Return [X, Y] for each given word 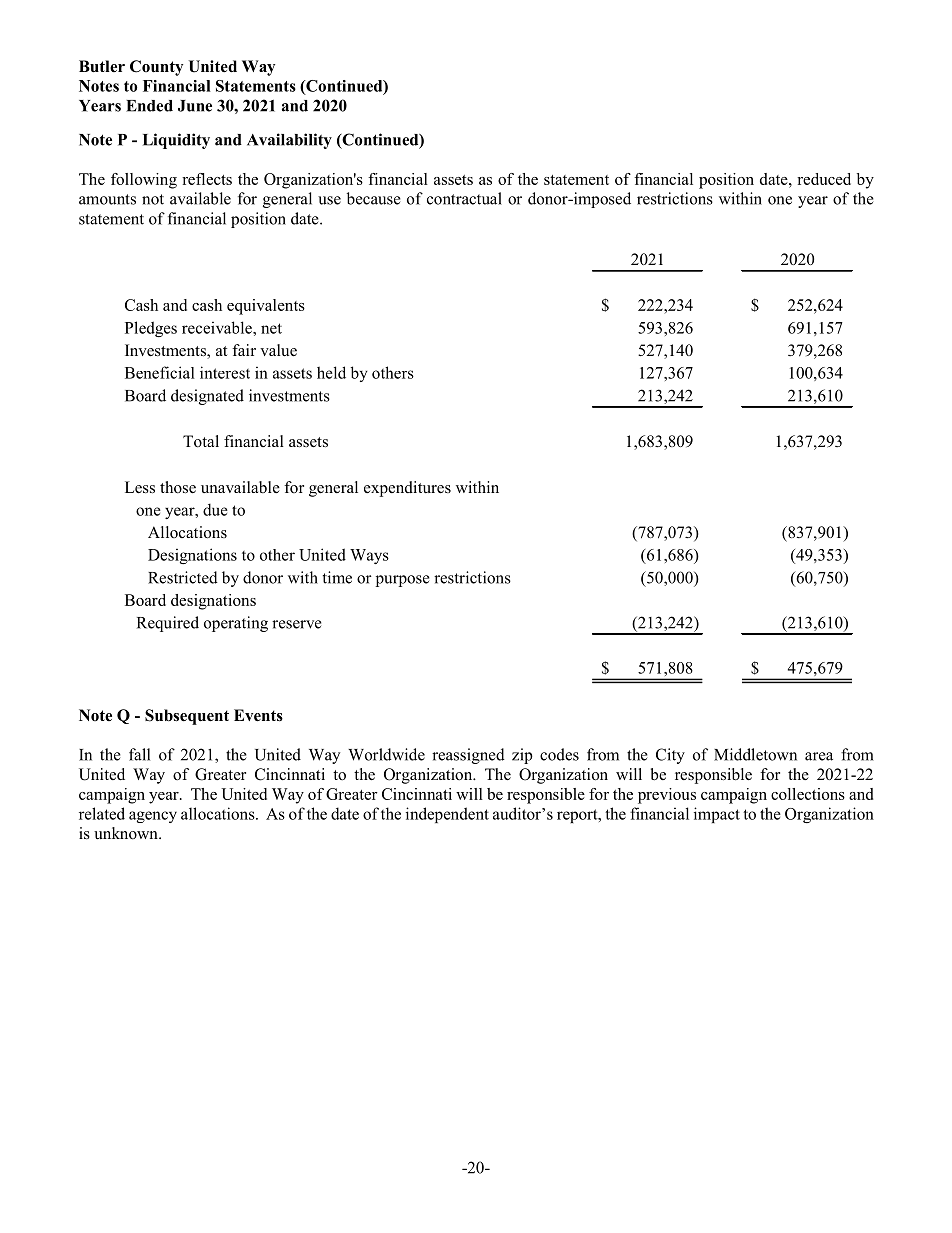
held [331, 372]
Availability [289, 141]
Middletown [755, 754]
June [195, 106]
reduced [824, 179]
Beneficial [160, 372]
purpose [403, 581]
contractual [464, 198]
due [215, 509]
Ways [369, 556]
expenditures [407, 489]
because [374, 198]
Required [168, 624]
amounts [107, 199]
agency [153, 817]
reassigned [468, 756]
